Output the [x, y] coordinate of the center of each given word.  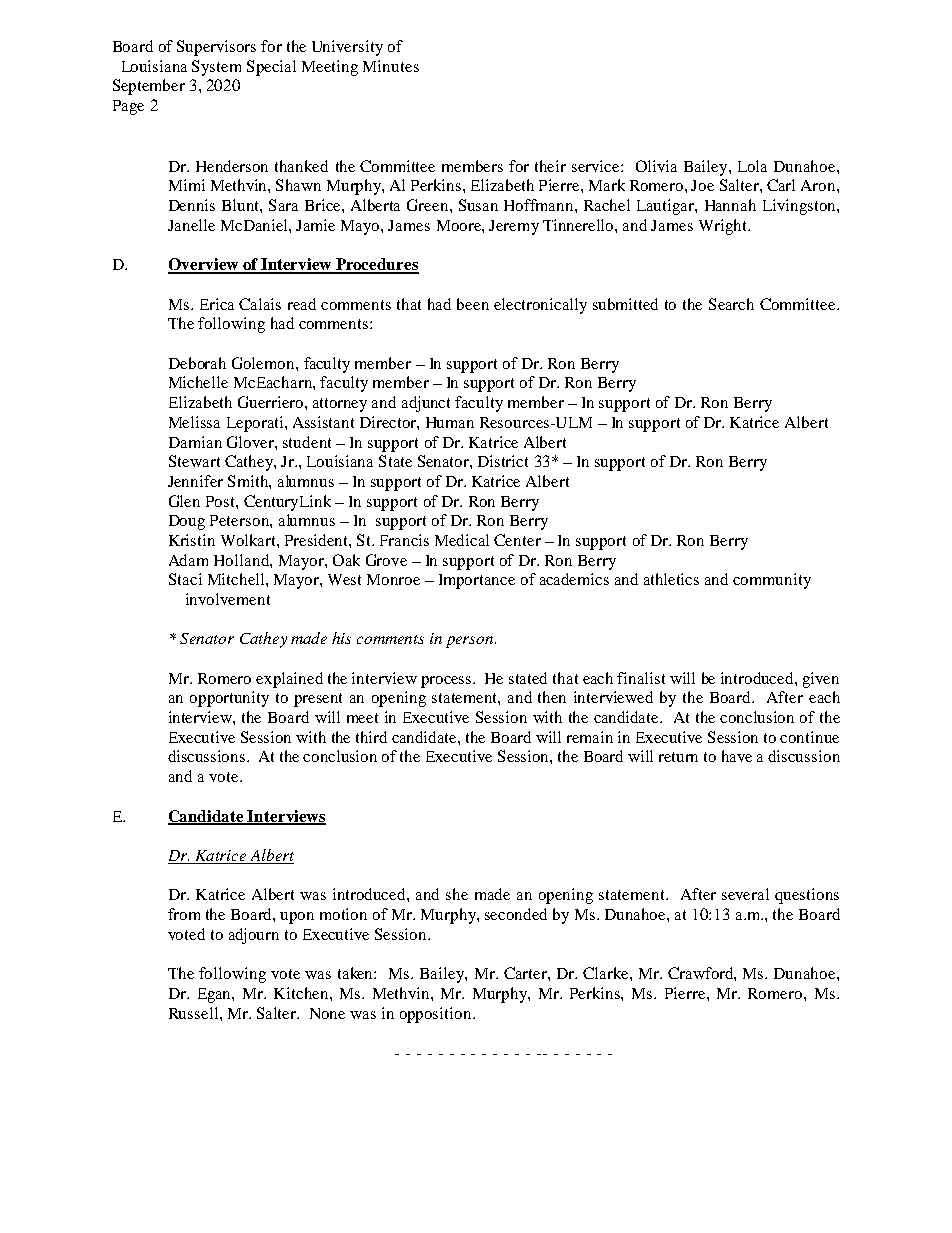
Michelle [198, 382]
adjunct [426, 404]
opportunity [229, 699]
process [447, 682]
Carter [526, 973]
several [745, 894]
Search [731, 304]
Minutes [391, 66]
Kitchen [302, 993]
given [821, 680]
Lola [752, 166]
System [216, 68]
